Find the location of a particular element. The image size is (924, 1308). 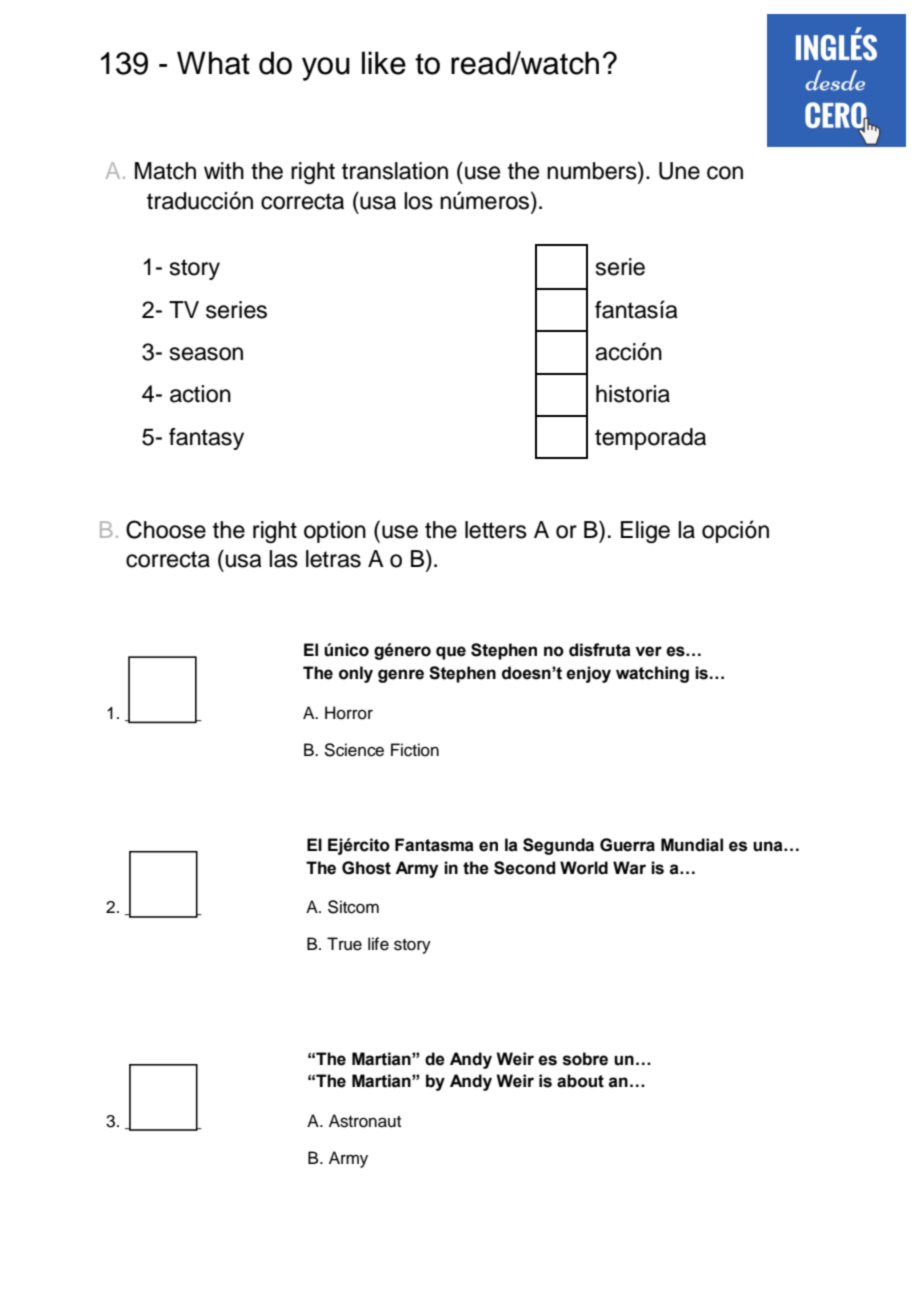

like is located at coordinates (384, 63).
